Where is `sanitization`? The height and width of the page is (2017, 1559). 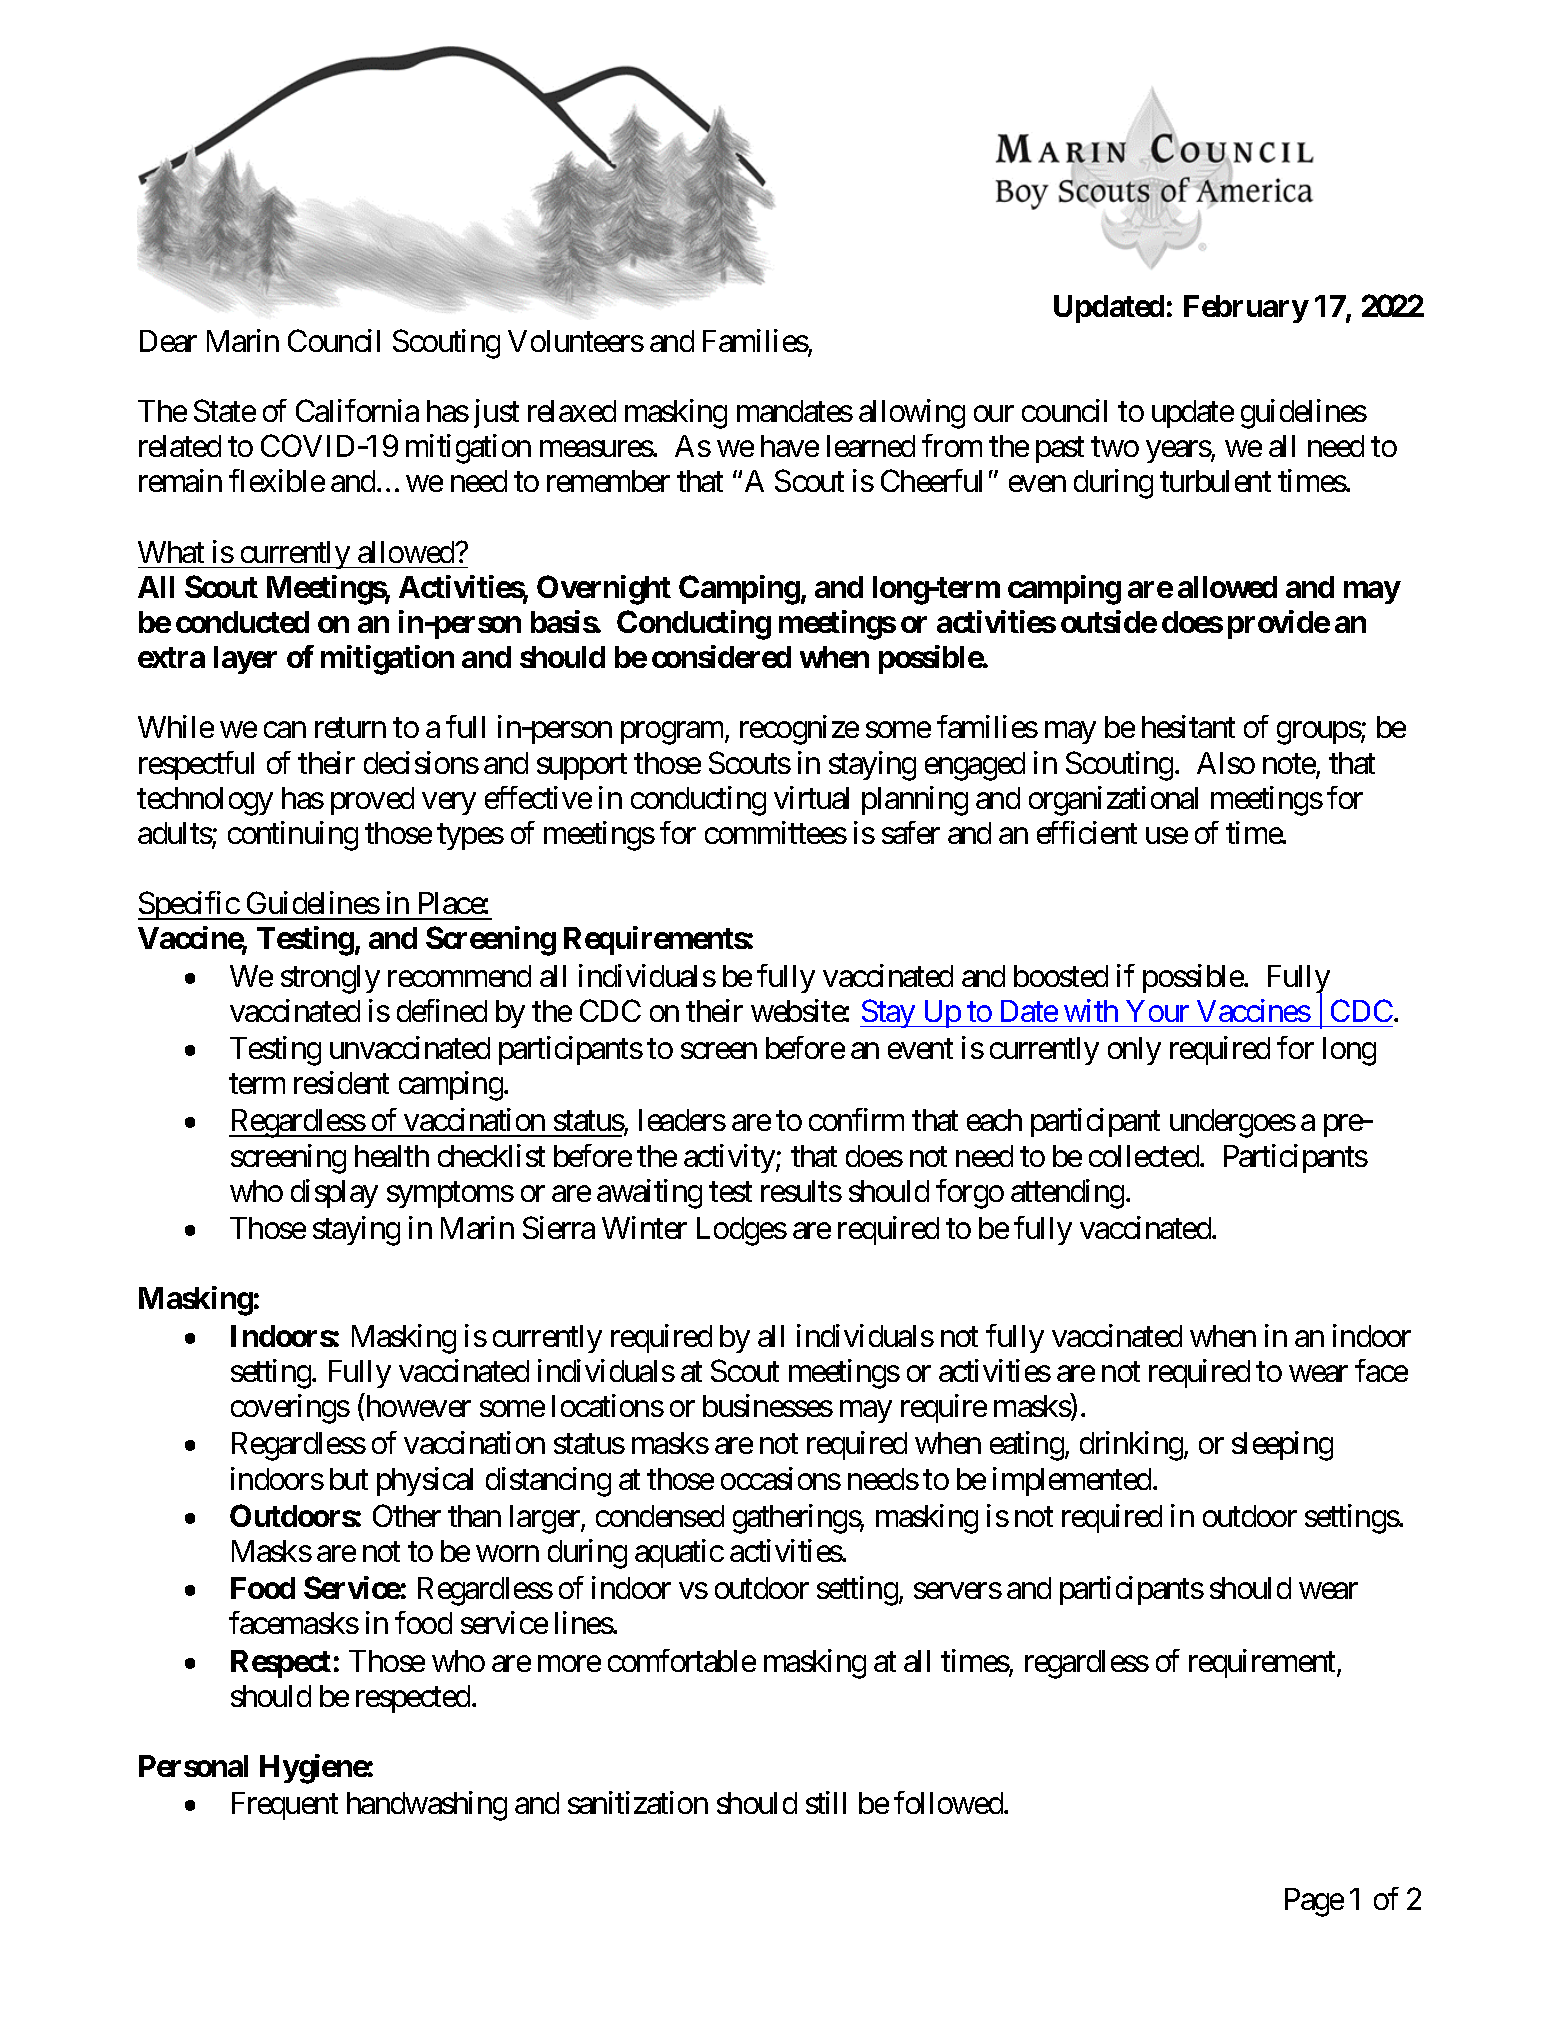 sanitization is located at coordinates (638, 1803).
